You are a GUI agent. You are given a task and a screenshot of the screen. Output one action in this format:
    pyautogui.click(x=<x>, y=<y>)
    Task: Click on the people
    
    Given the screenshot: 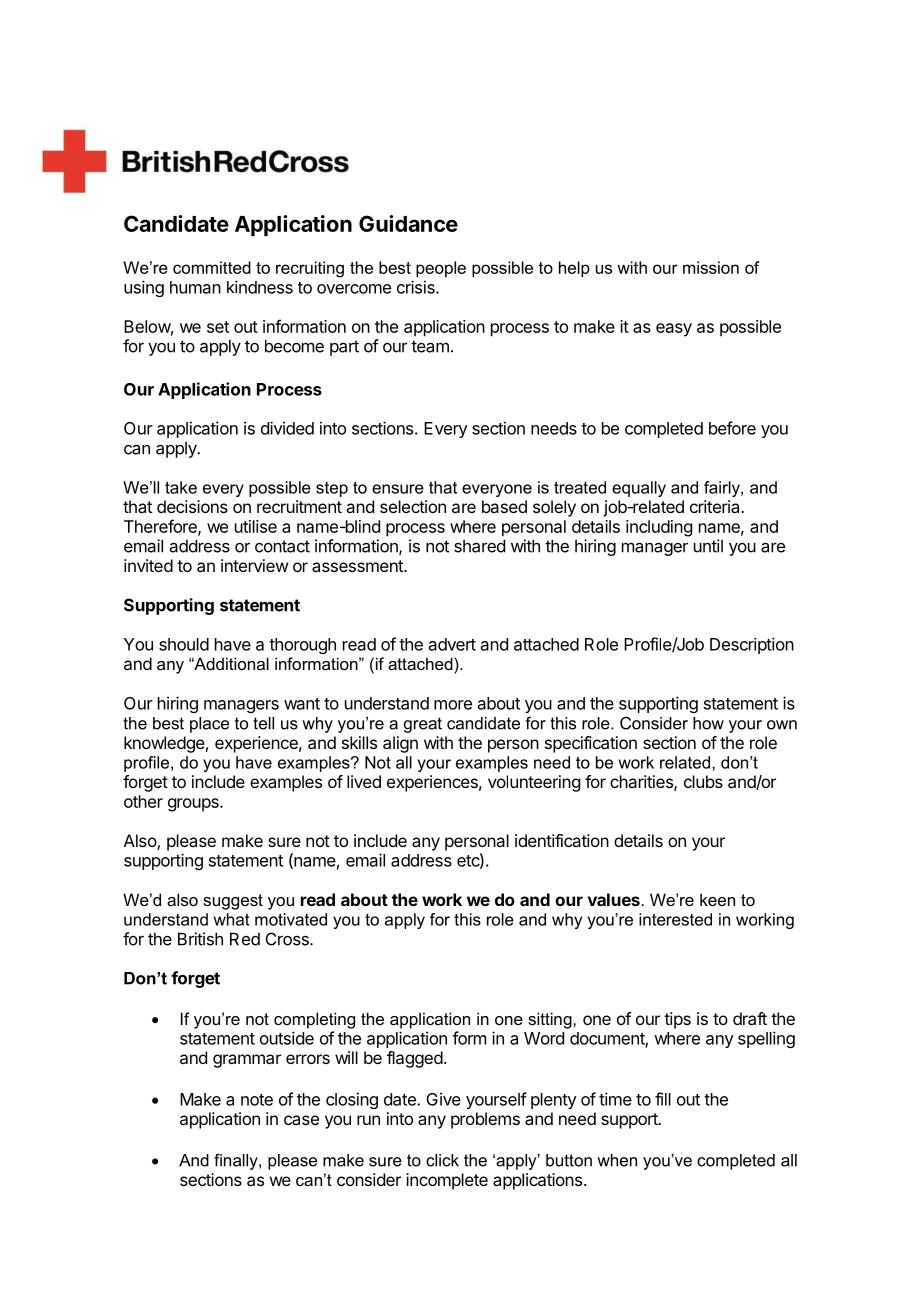 What is the action you would take?
    pyautogui.click(x=441, y=269)
